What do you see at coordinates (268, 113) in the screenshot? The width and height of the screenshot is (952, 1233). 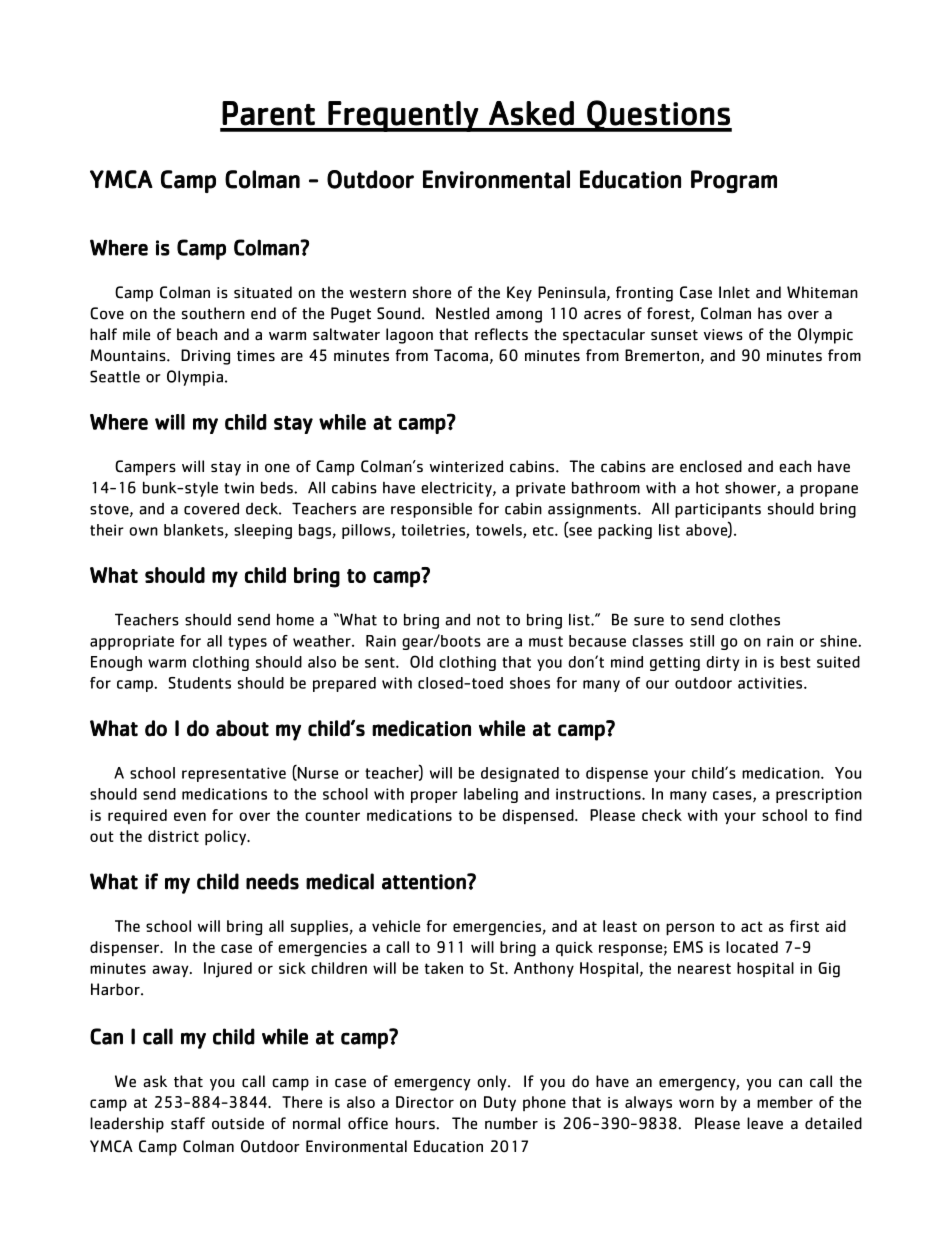 I see `Parent` at bounding box center [268, 113].
